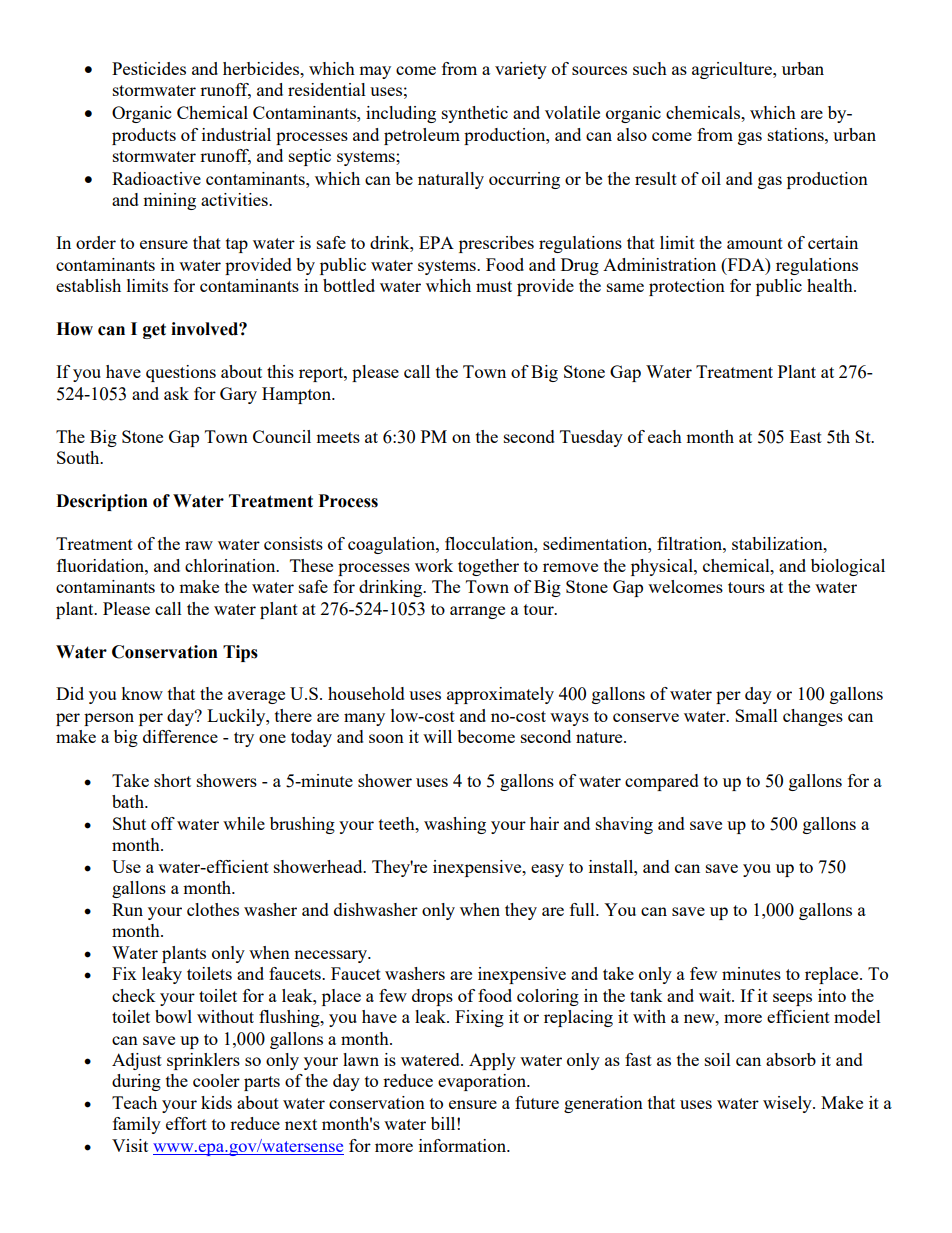 This document has height=1233, width=952. I want to click on Pesticides, so click(149, 68).
